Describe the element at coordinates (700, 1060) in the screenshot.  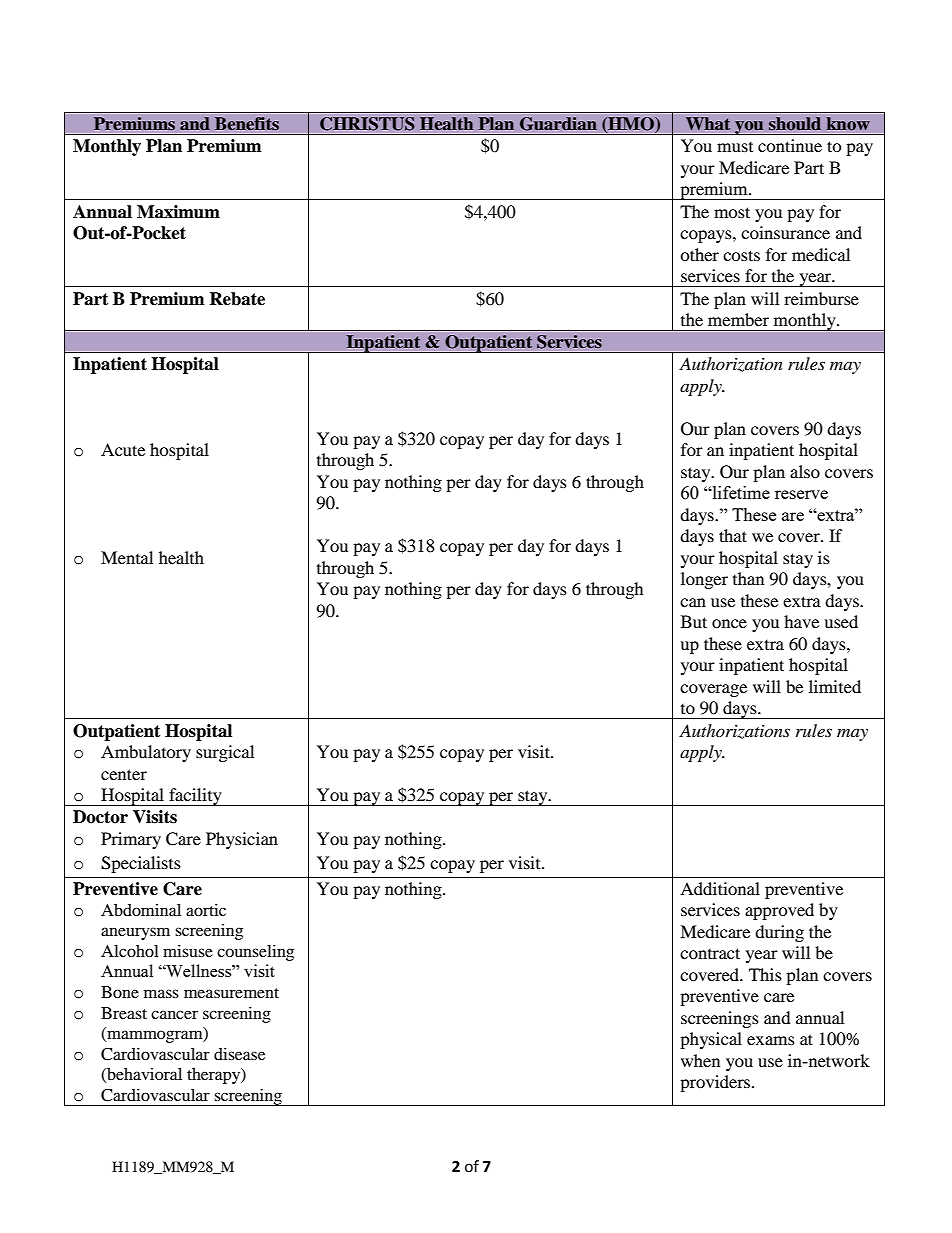
I see `when` at that location.
